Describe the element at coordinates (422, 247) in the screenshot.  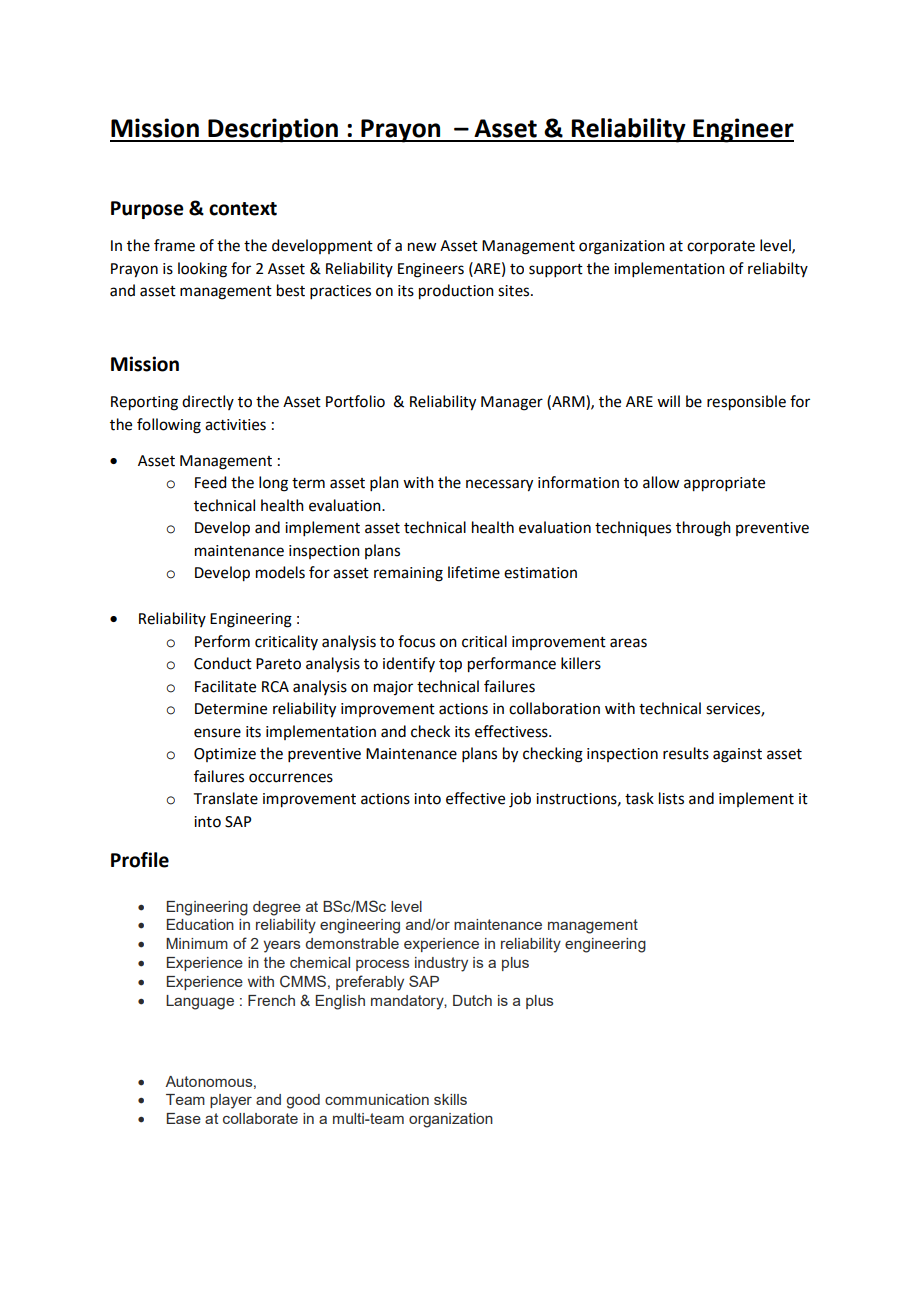
I see `new` at that location.
